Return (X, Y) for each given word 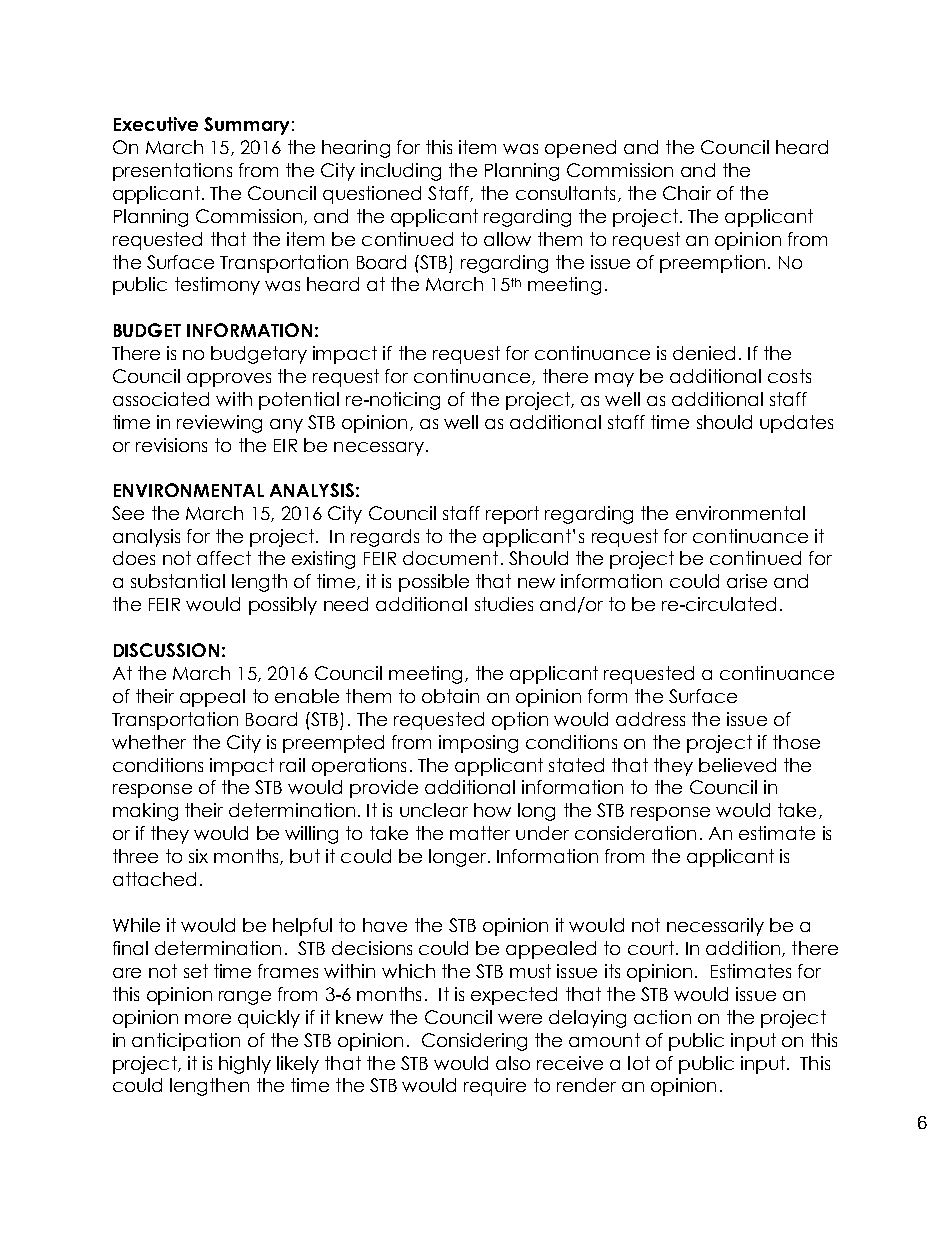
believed (737, 765)
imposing (478, 744)
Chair (687, 193)
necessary (379, 449)
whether (149, 742)
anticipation (186, 1042)
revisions (171, 445)
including (401, 172)
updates (796, 424)
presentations (172, 172)
